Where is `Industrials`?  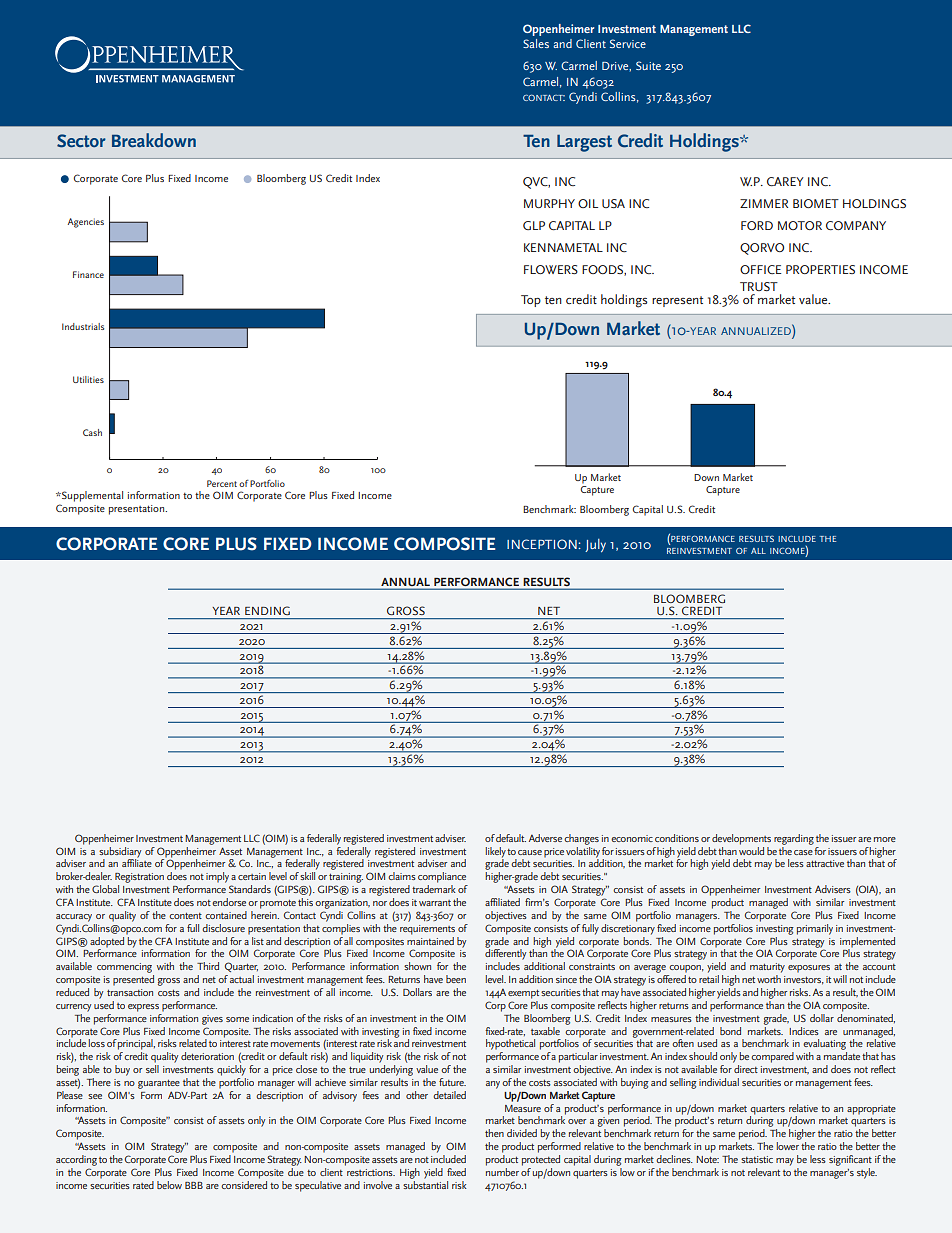 Industrials is located at coordinates (83, 326).
